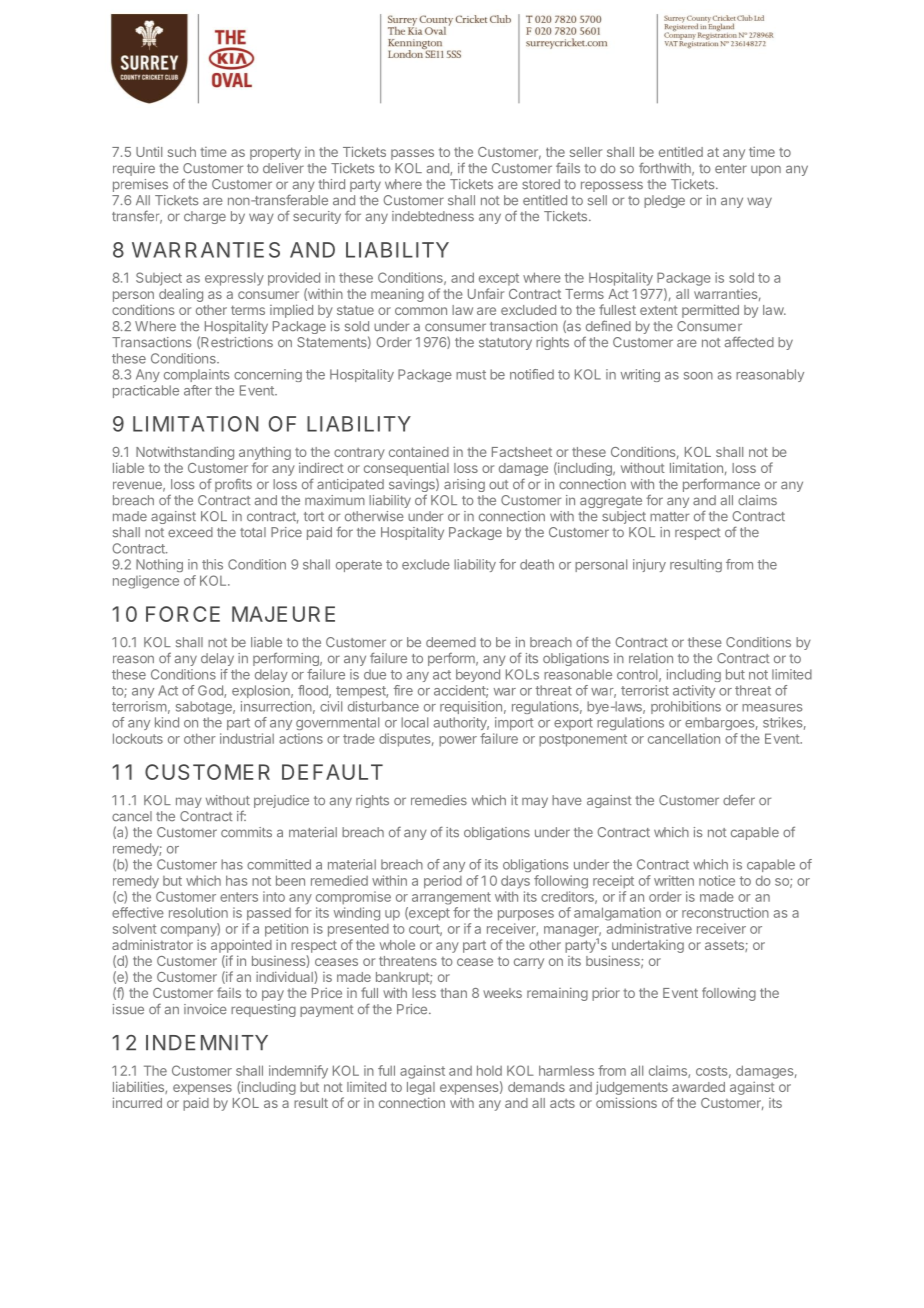 The image size is (924, 1308). What do you see at coordinates (412, 154) in the image?
I see `passes` at bounding box center [412, 154].
